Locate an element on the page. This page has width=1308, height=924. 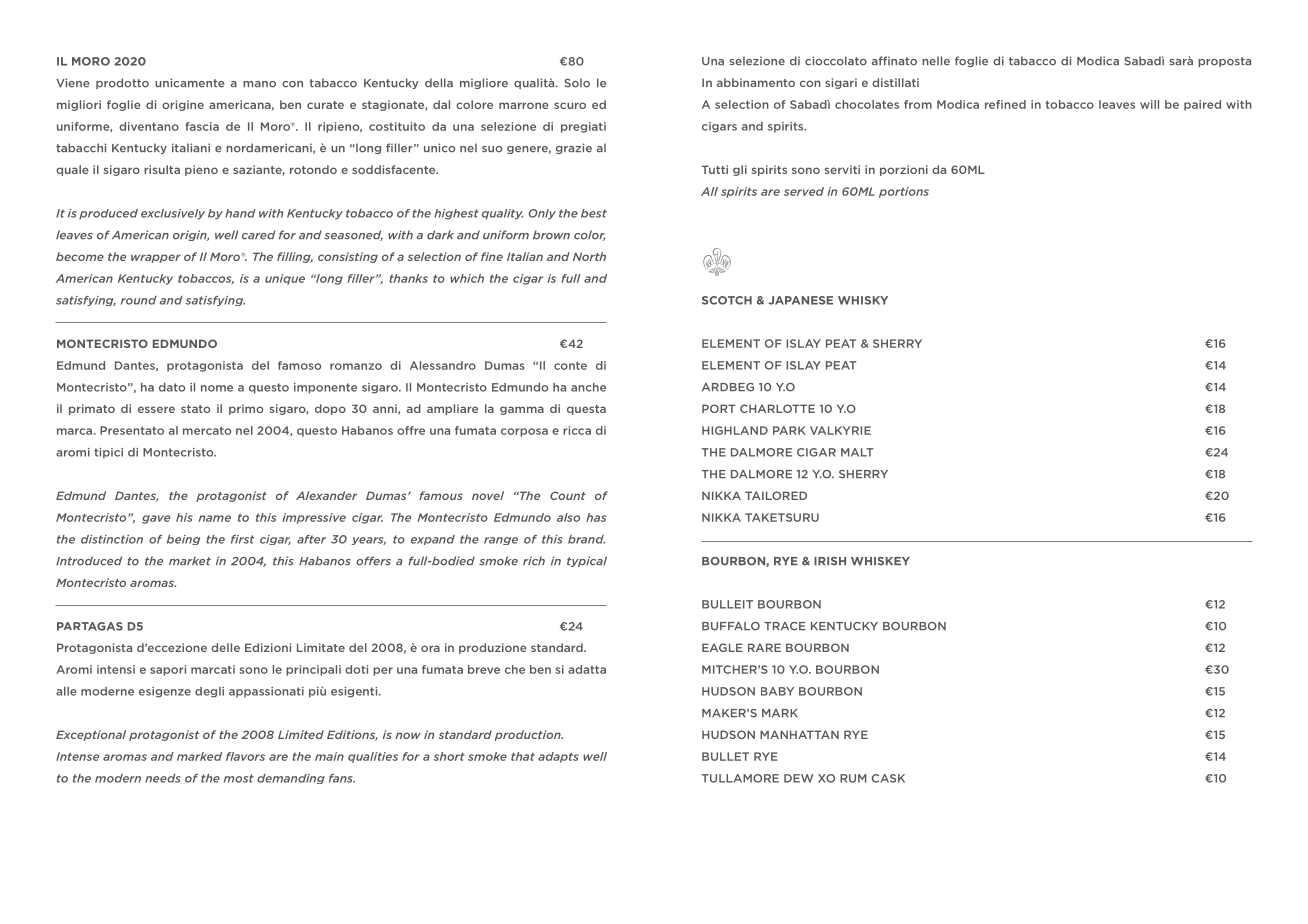
VALKYRIE is located at coordinates (840, 430).
